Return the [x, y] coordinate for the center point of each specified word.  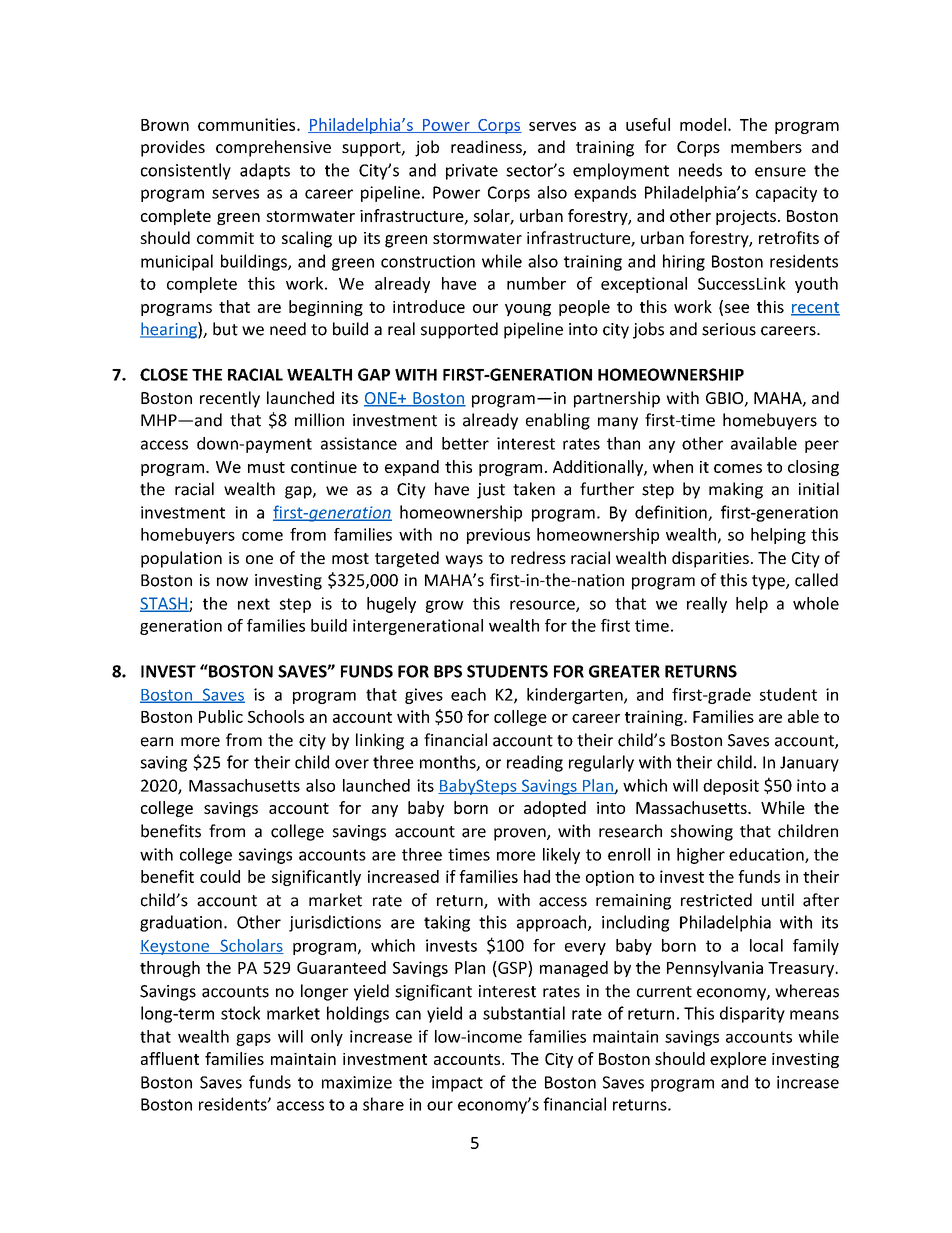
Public [221, 716]
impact [457, 1084]
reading [535, 763]
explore [738, 1060]
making [736, 490]
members [766, 146]
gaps [253, 1040]
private [472, 172]
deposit [731, 787]
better [465, 443]
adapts [265, 171]
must [266, 467]
